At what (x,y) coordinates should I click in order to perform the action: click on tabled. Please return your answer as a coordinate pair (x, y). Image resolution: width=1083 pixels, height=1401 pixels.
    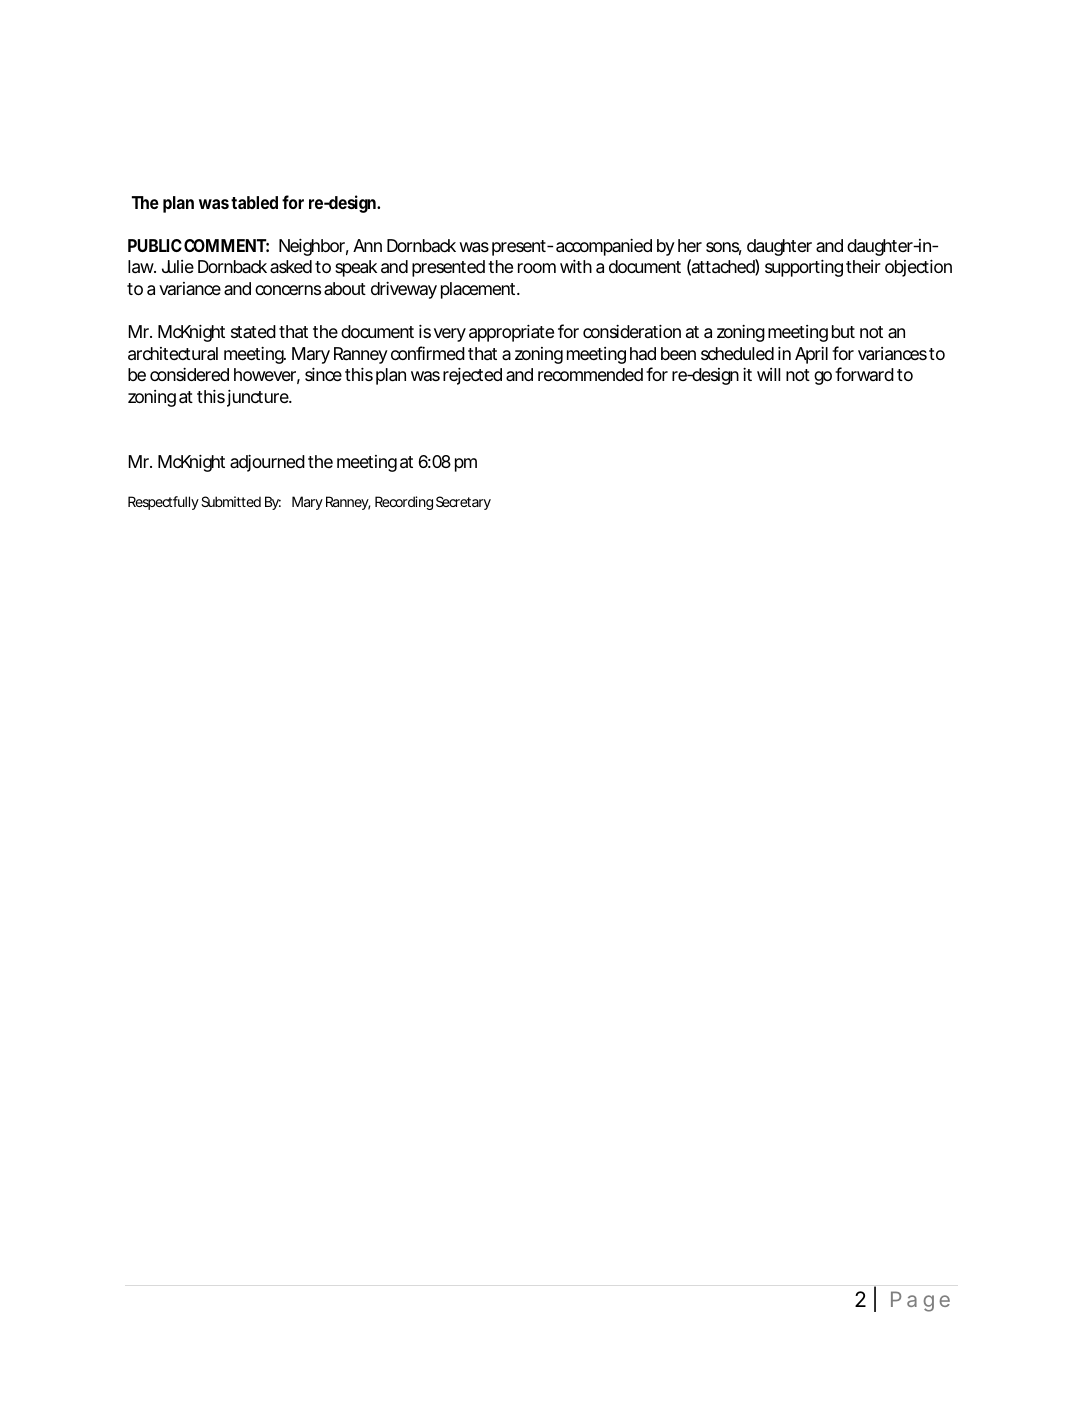
    Looking at the image, I should click on (254, 202).
